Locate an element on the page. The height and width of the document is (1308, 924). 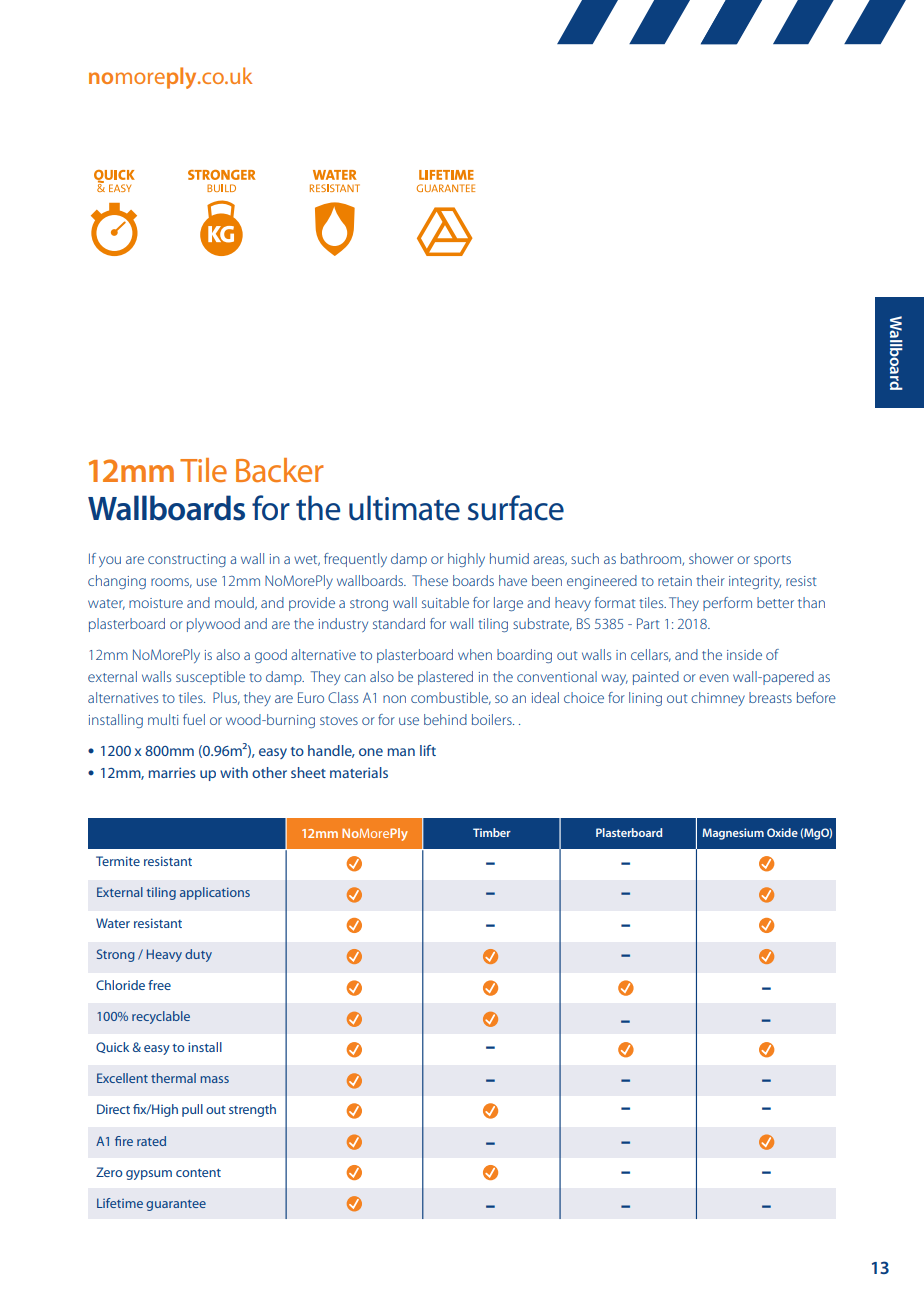
Backer is located at coordinates (280, 470).
